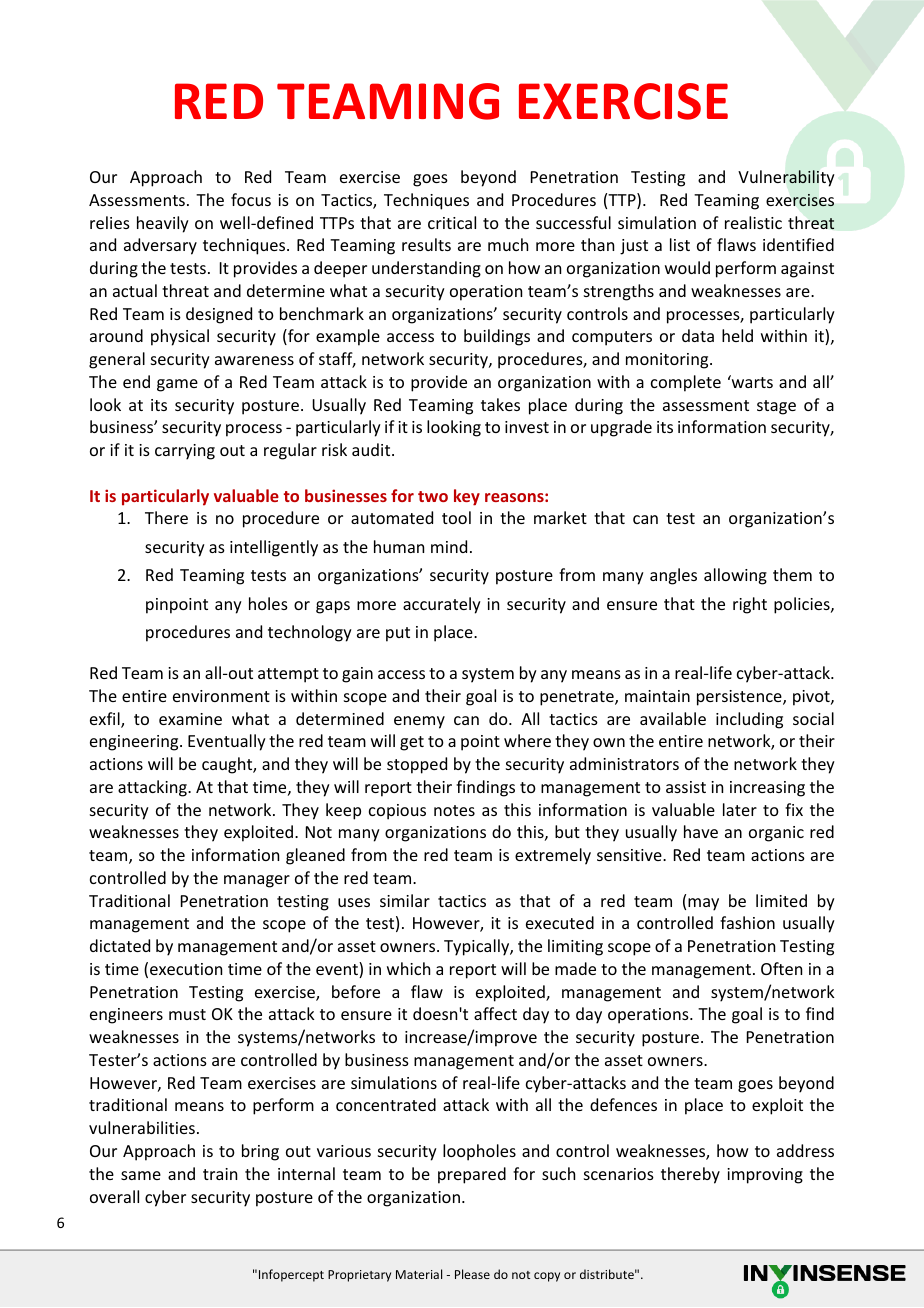  I want to click on train, so click(220, 1174).
